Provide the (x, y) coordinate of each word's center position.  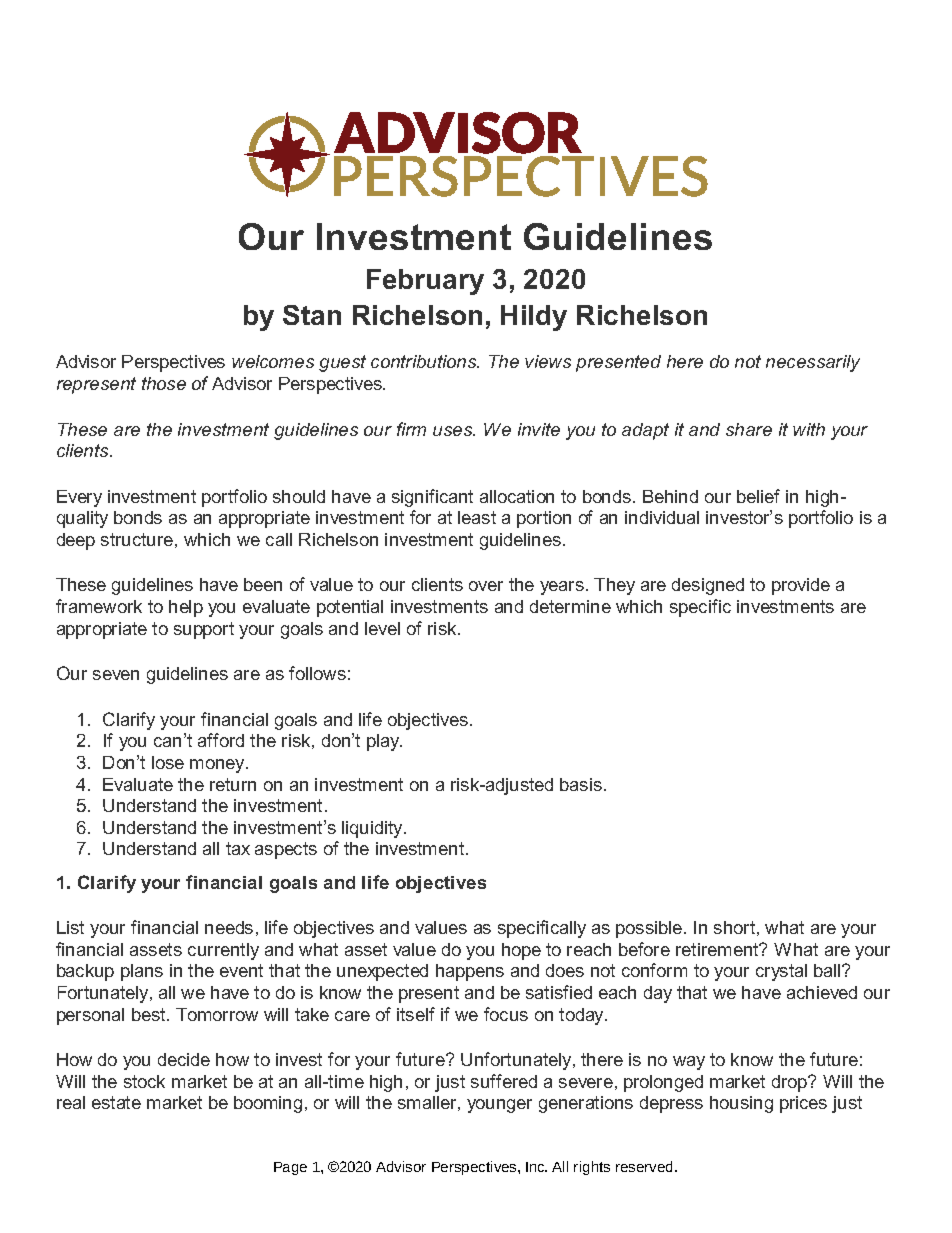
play (384, 742)
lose (168, 762)
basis (581, 784)
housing (741, 1104)
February (425, 282)
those (164, 383)
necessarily (813, 363)
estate (116, 1102)
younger (499, 1106)
